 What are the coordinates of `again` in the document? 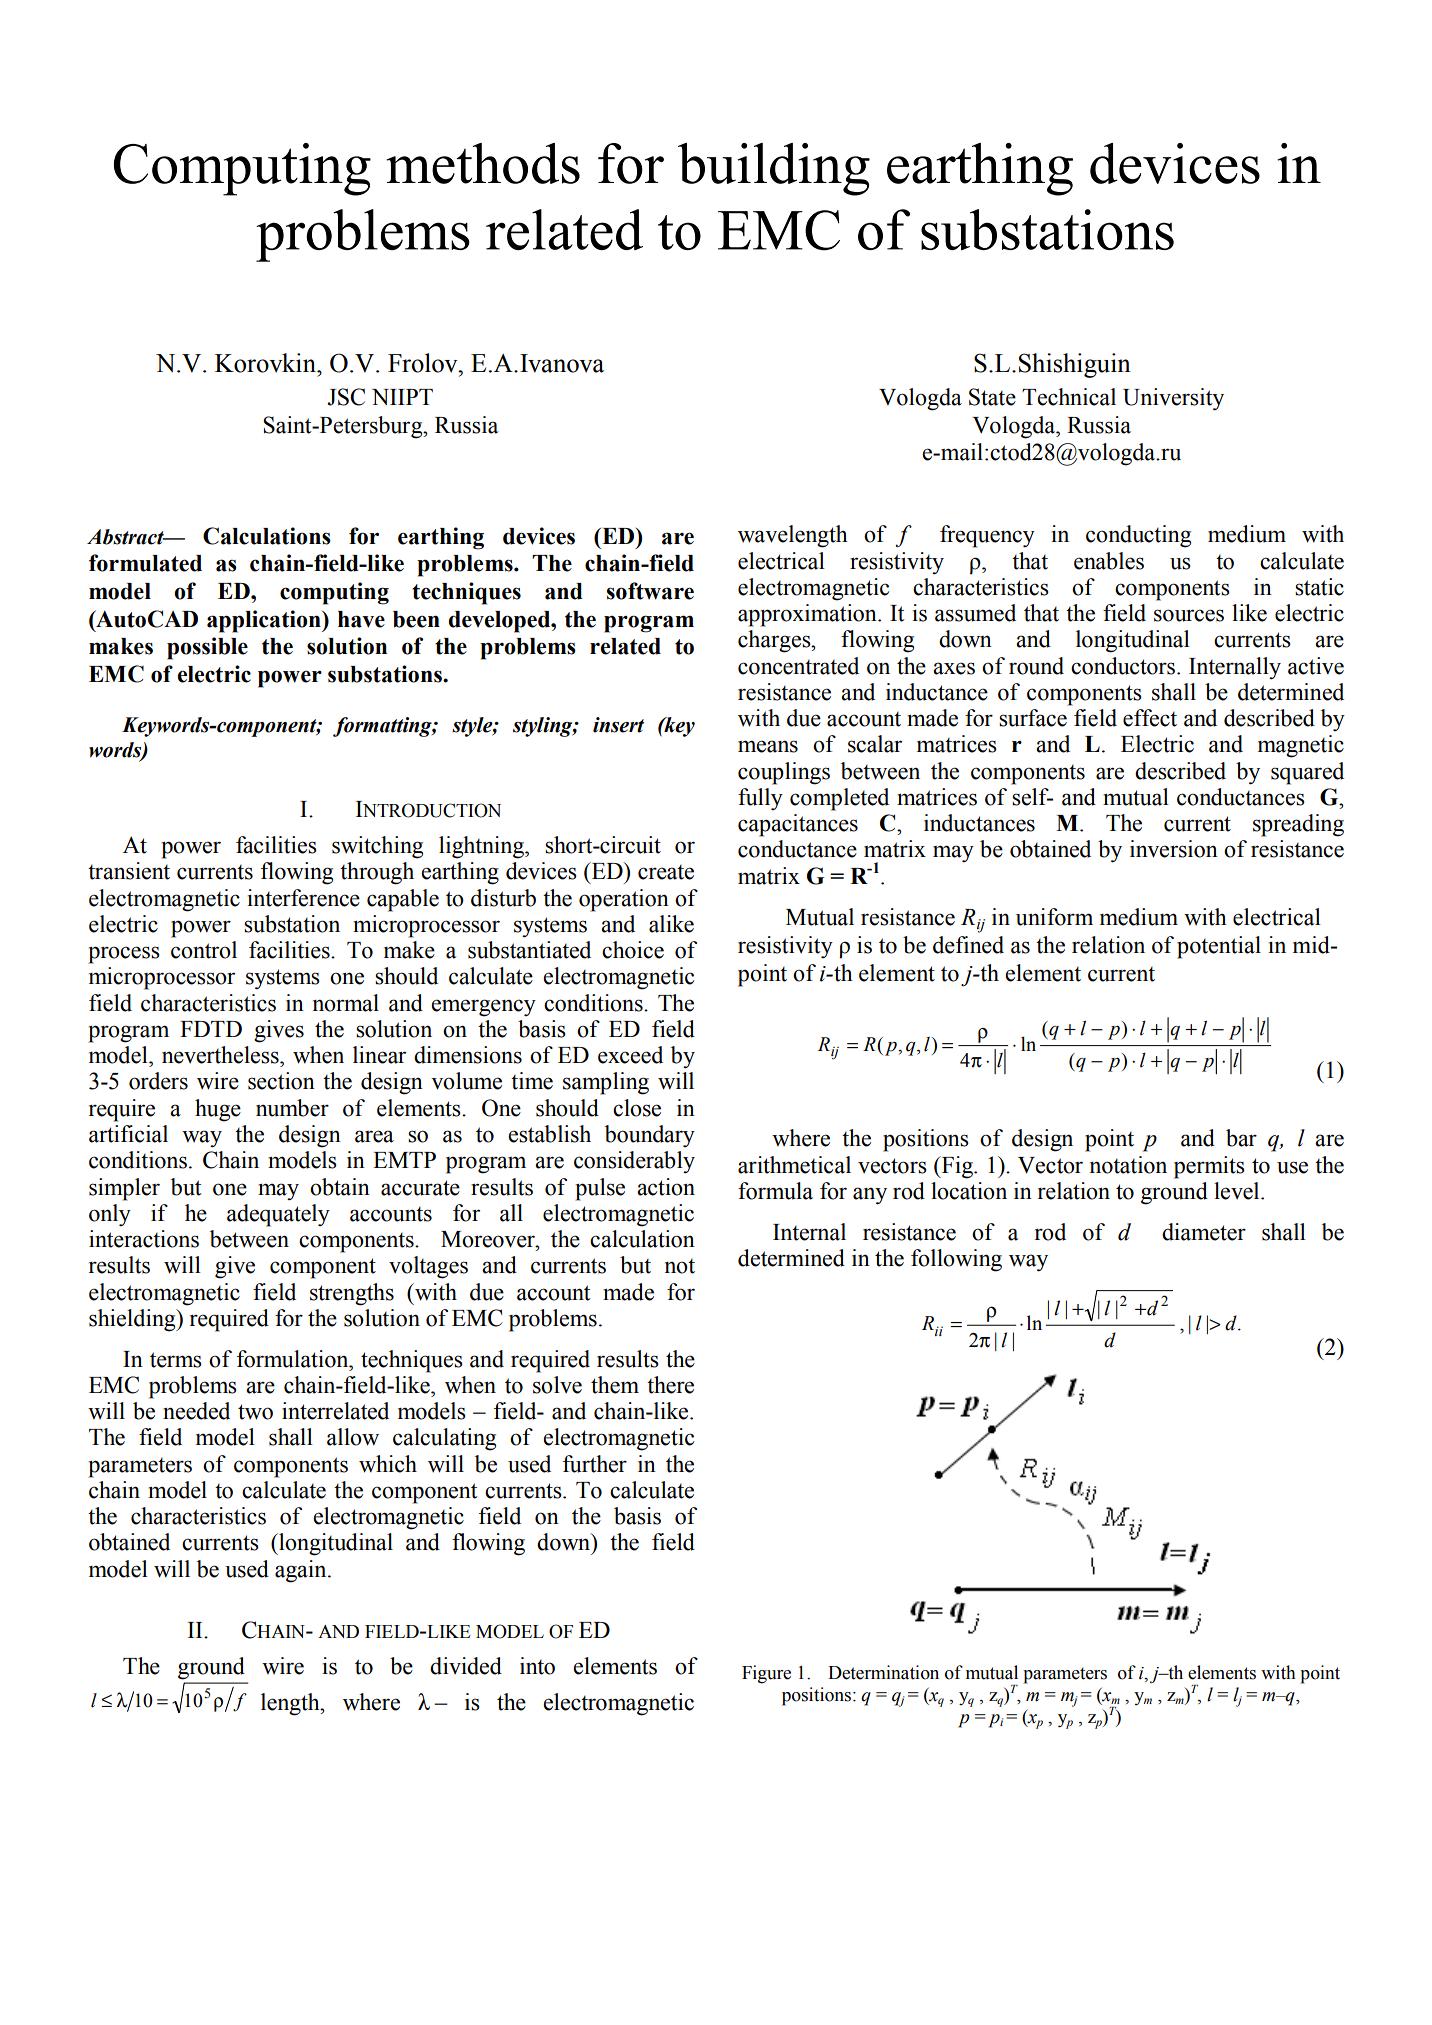 It's located at (302, 1571).
